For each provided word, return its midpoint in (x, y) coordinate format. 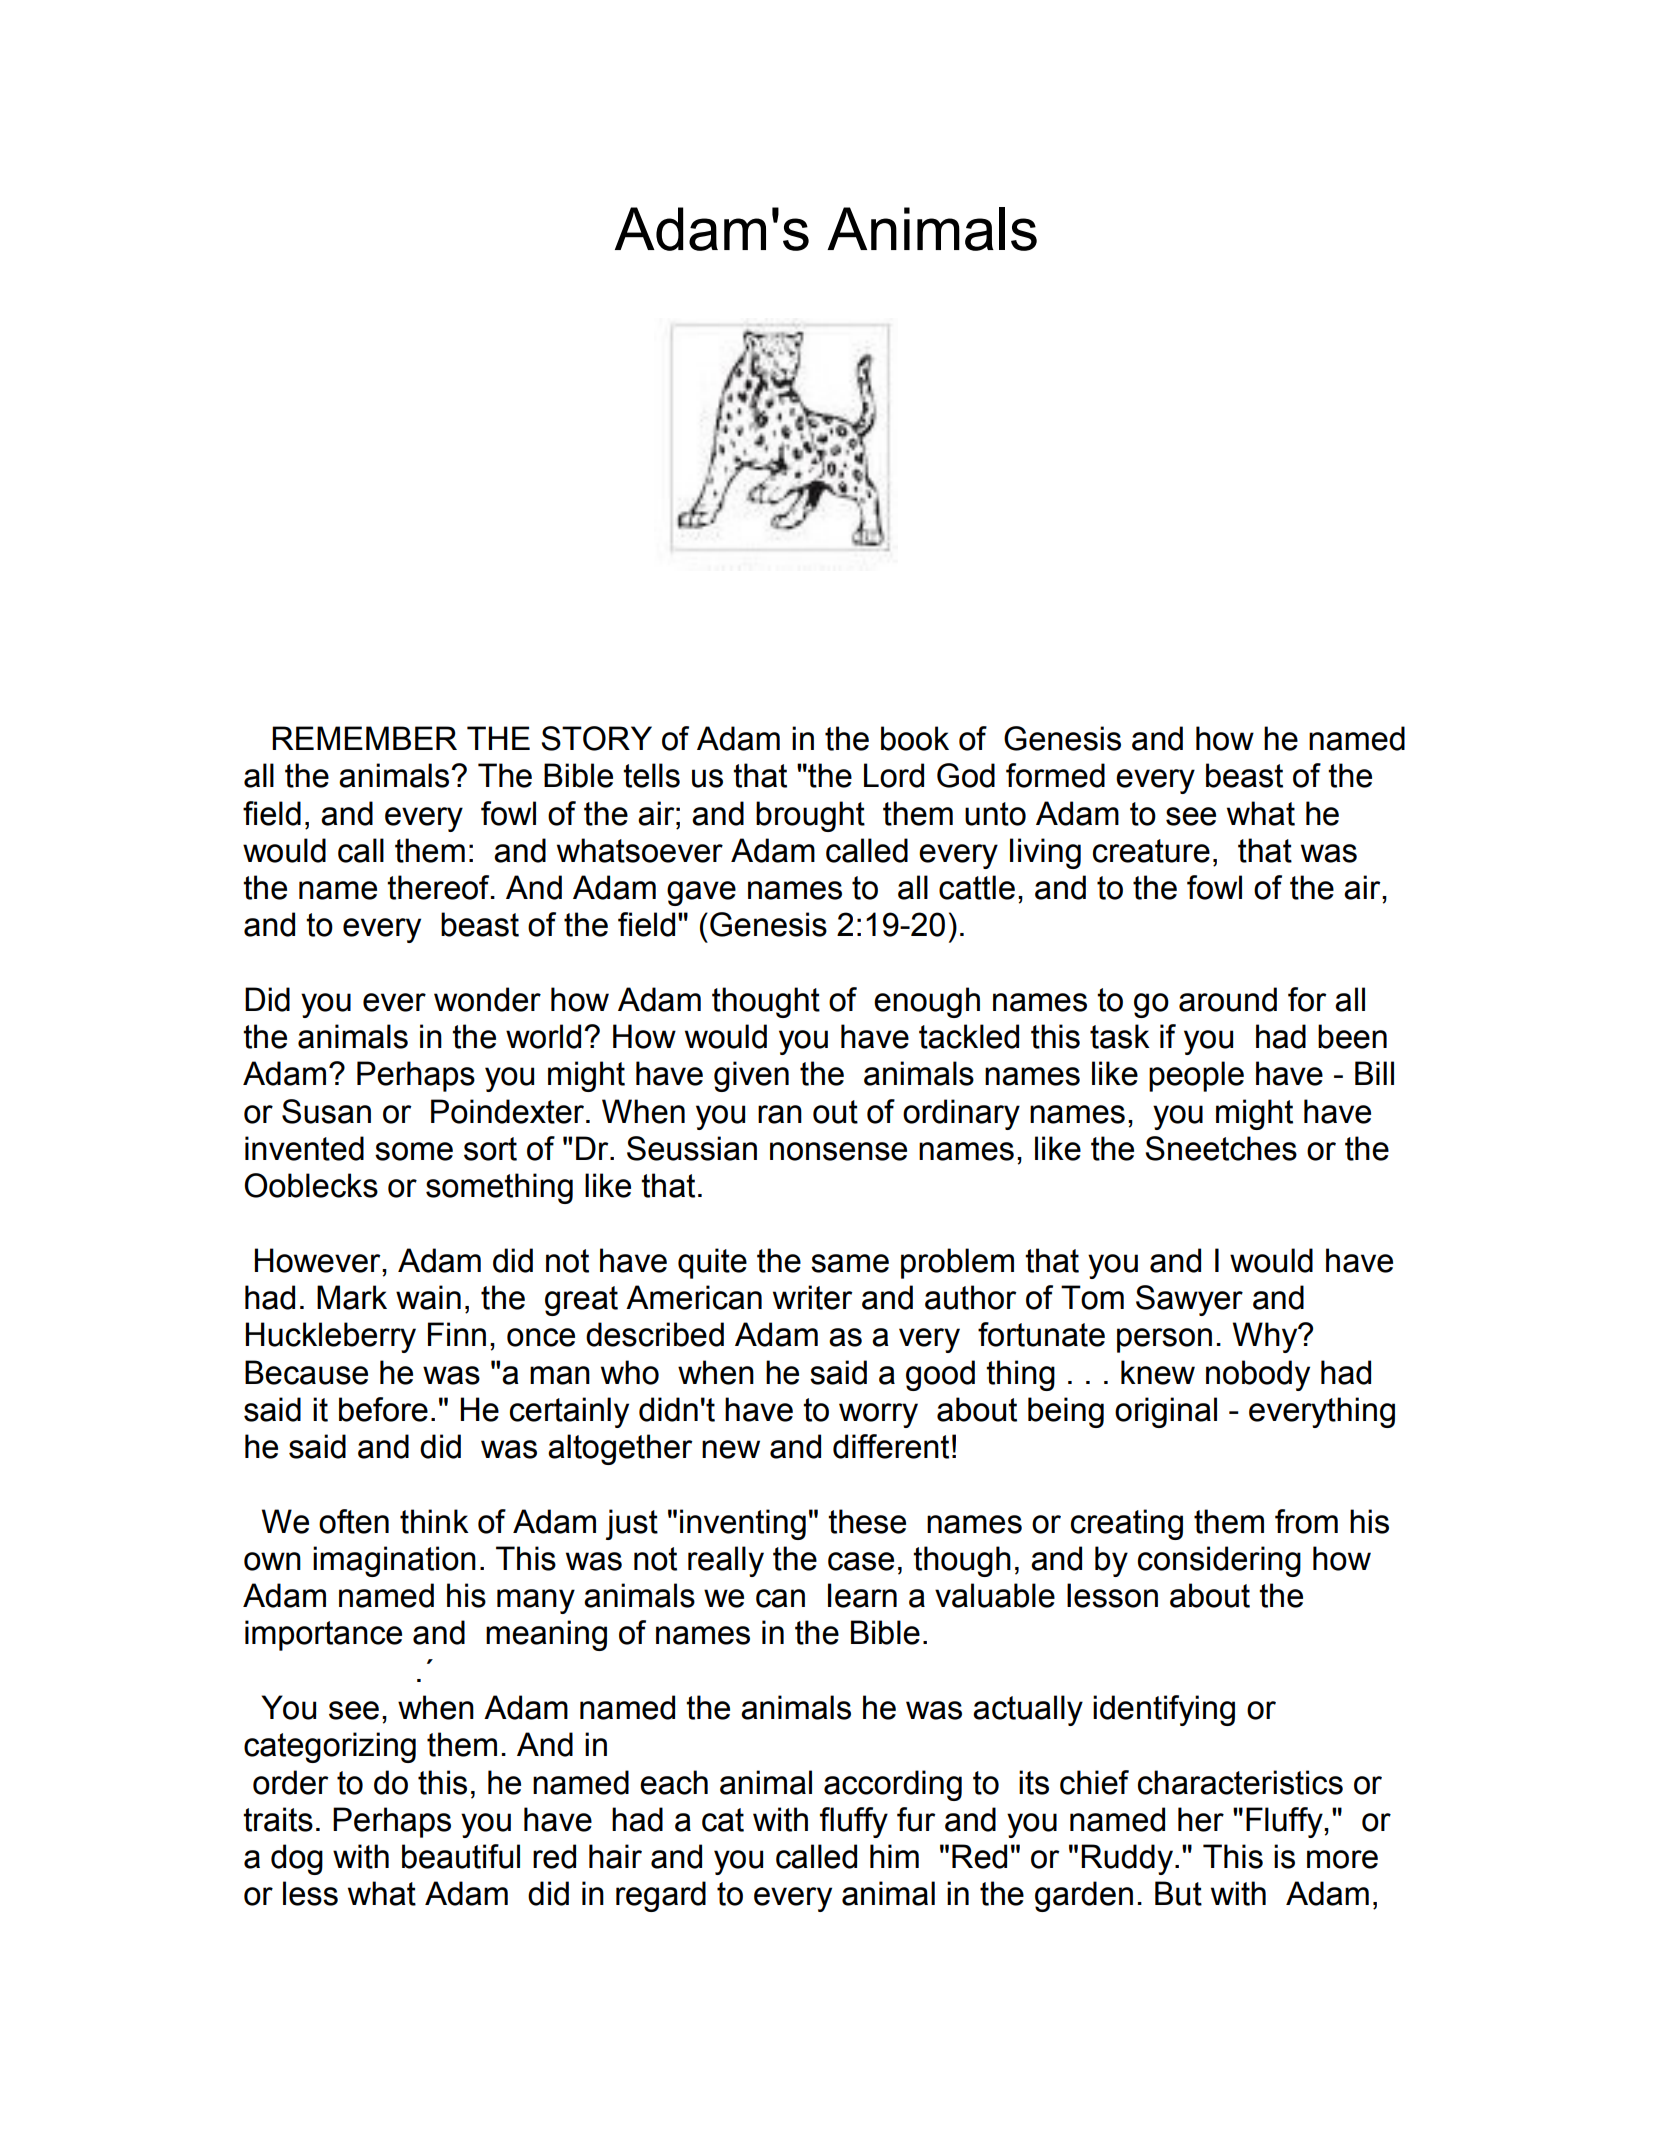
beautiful (461, 1856)
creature (1151, 851)
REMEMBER (364, 738)
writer (813, 1297)
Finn (457, 1334)
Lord (894, 775)
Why (1266, 1337)
